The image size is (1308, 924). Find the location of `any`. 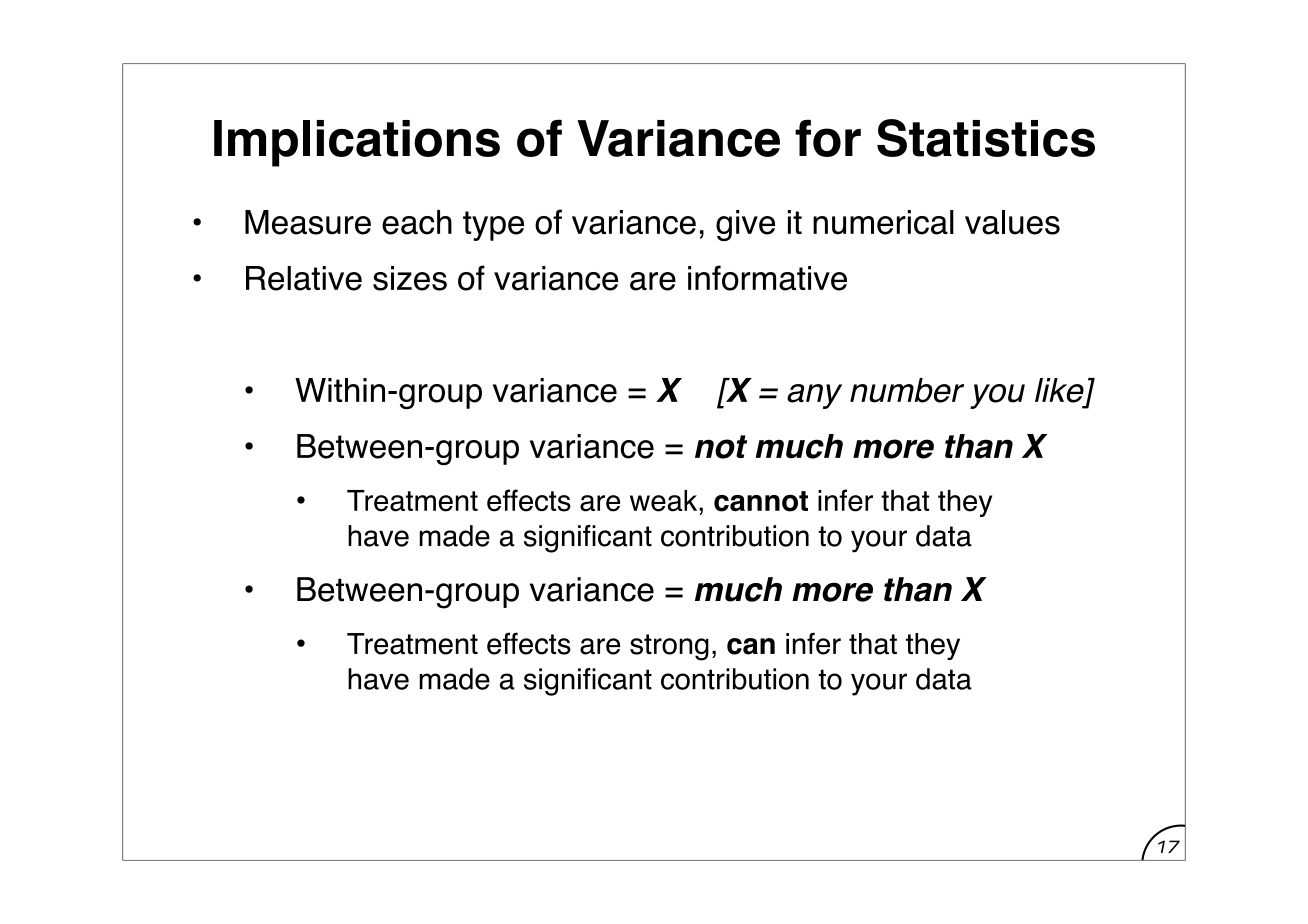

any is located at coordinates (814, 396).
